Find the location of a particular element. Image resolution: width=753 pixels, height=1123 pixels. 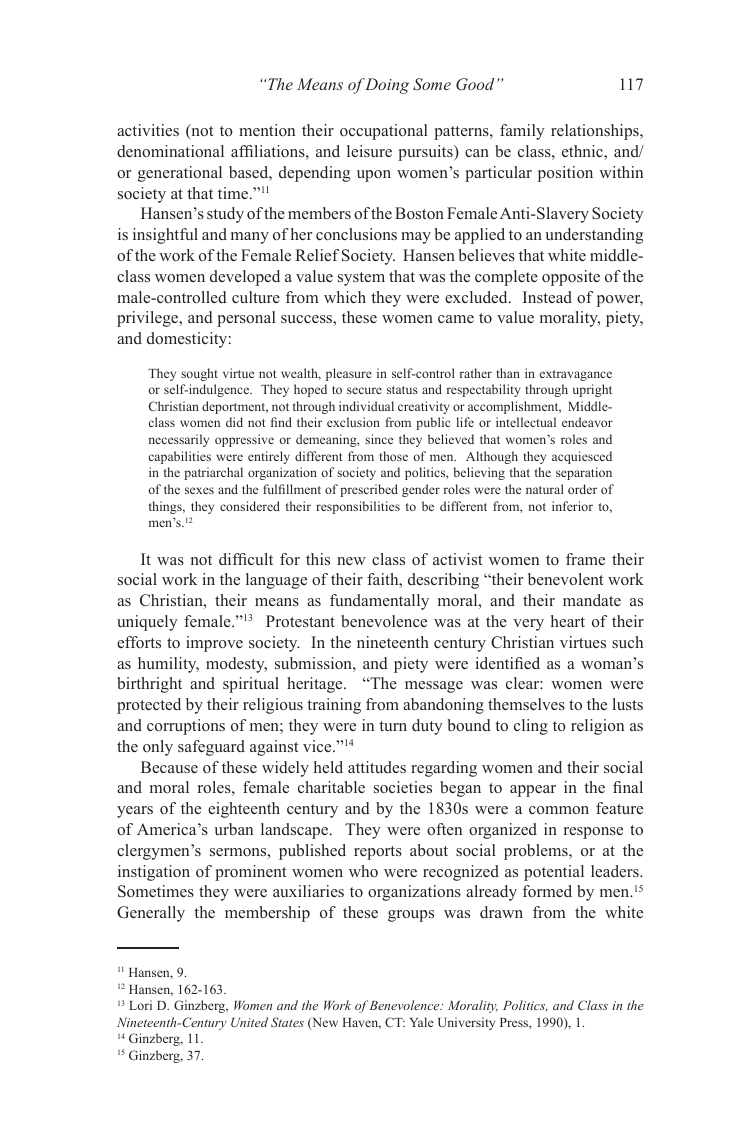

Haven is located at coordinates (362, 1023).
